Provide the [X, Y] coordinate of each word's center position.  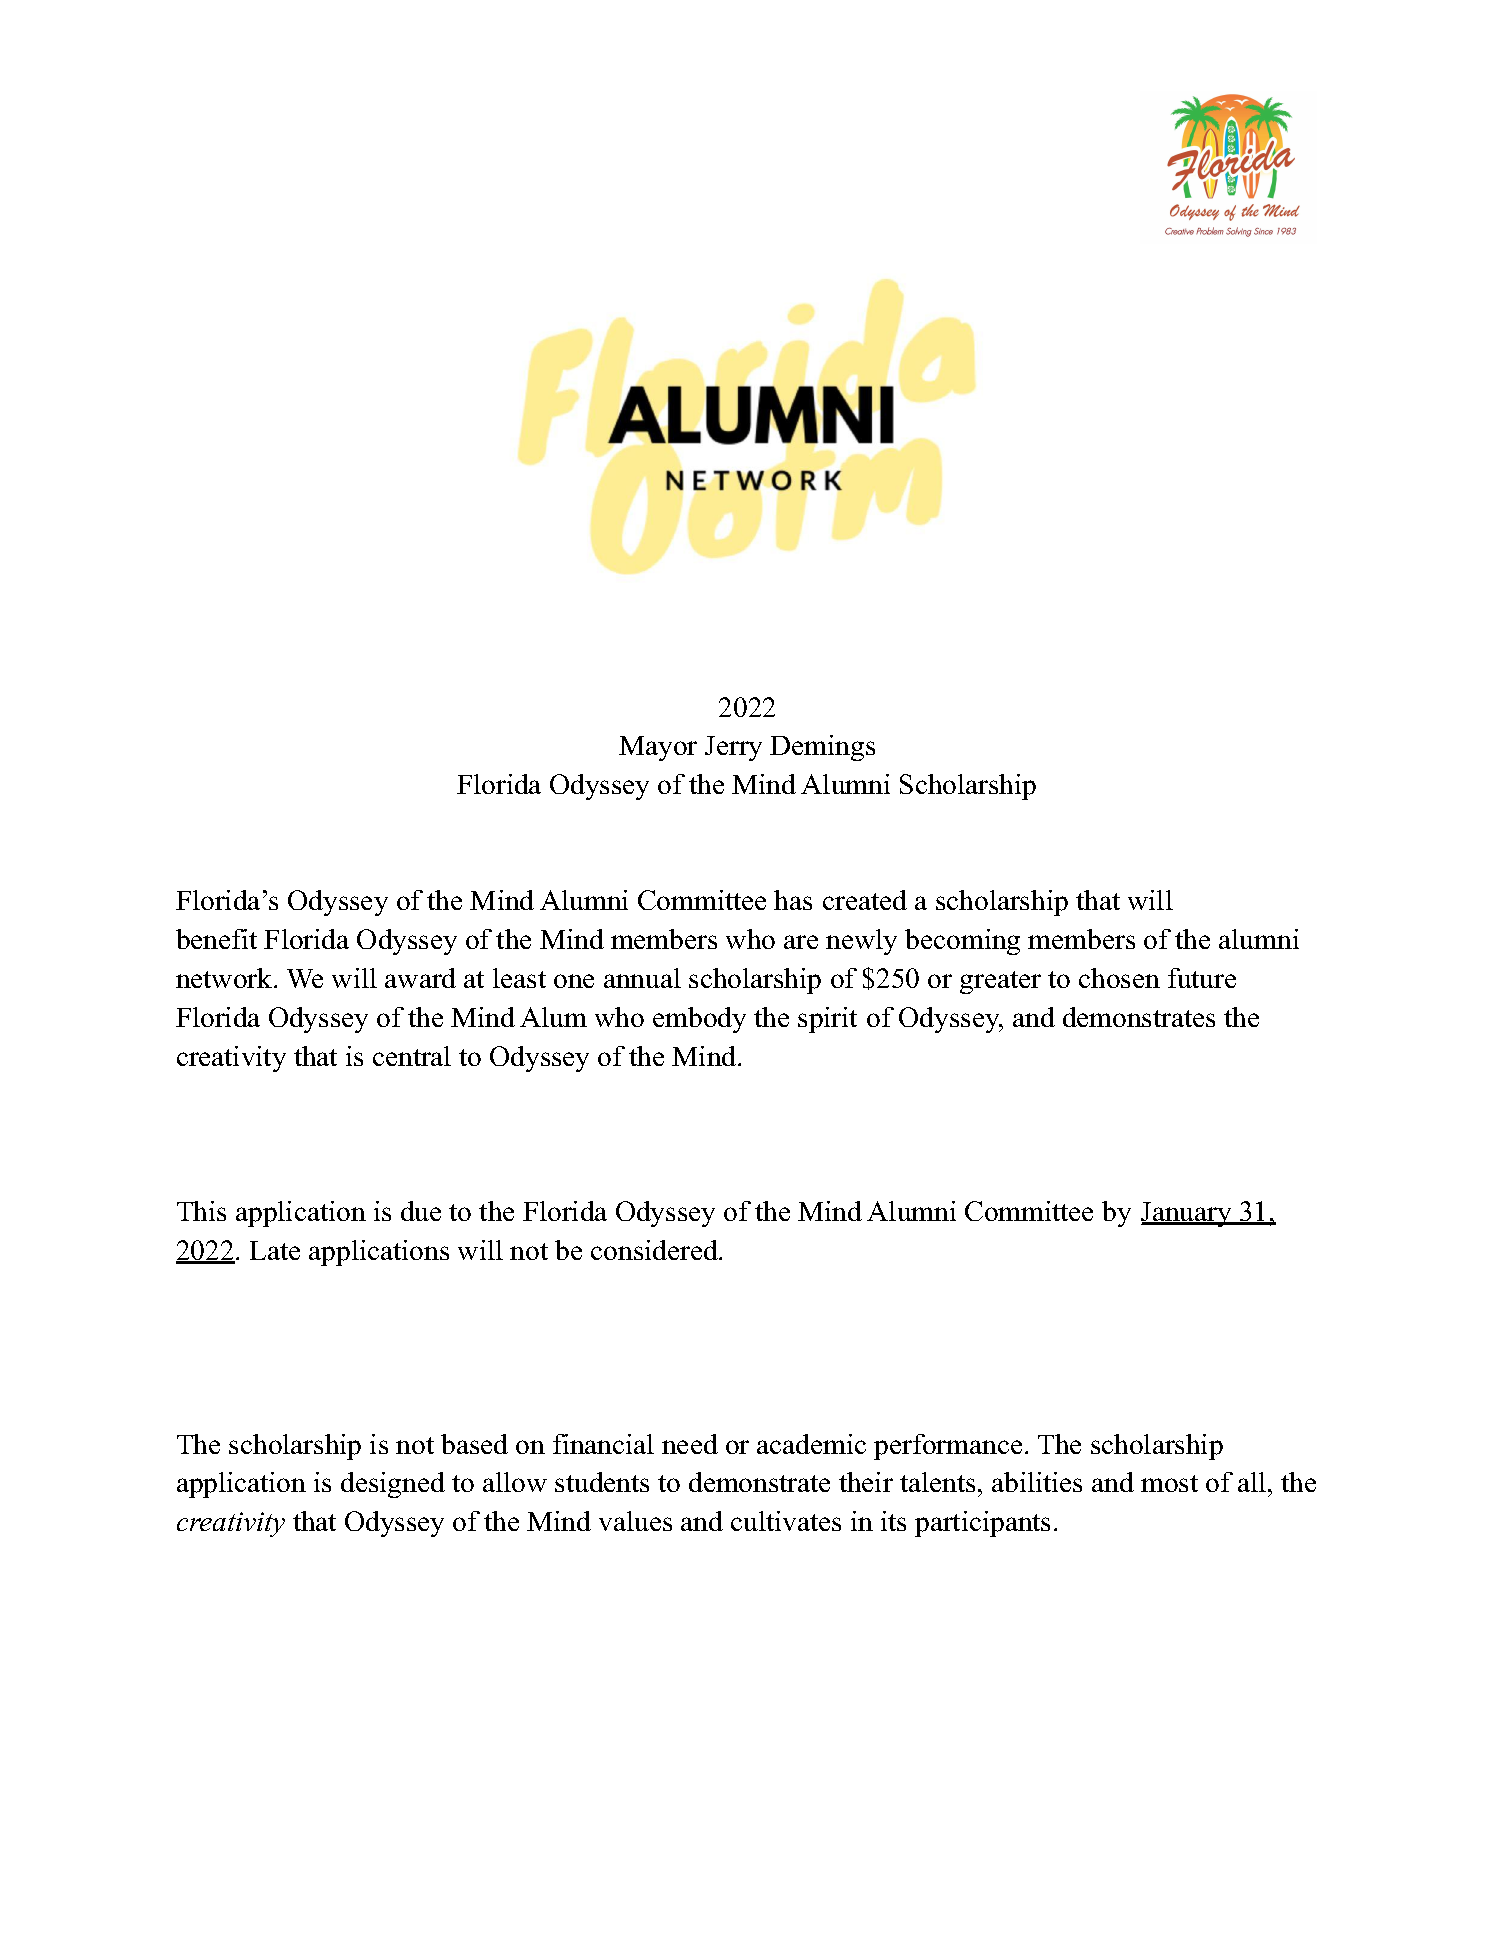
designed [393, 1485]
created [865, 900]
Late [275, 1250]
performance [948, 1447]
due [421, 1211]
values [635, 1521]
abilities [1037, 1482]
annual [642, 978]
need [690, 1444]
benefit [216, 939]
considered [655, 1250]
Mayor [658, 748]
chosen [1119, 978]
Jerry [733, 748]
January [1187, 1214]
